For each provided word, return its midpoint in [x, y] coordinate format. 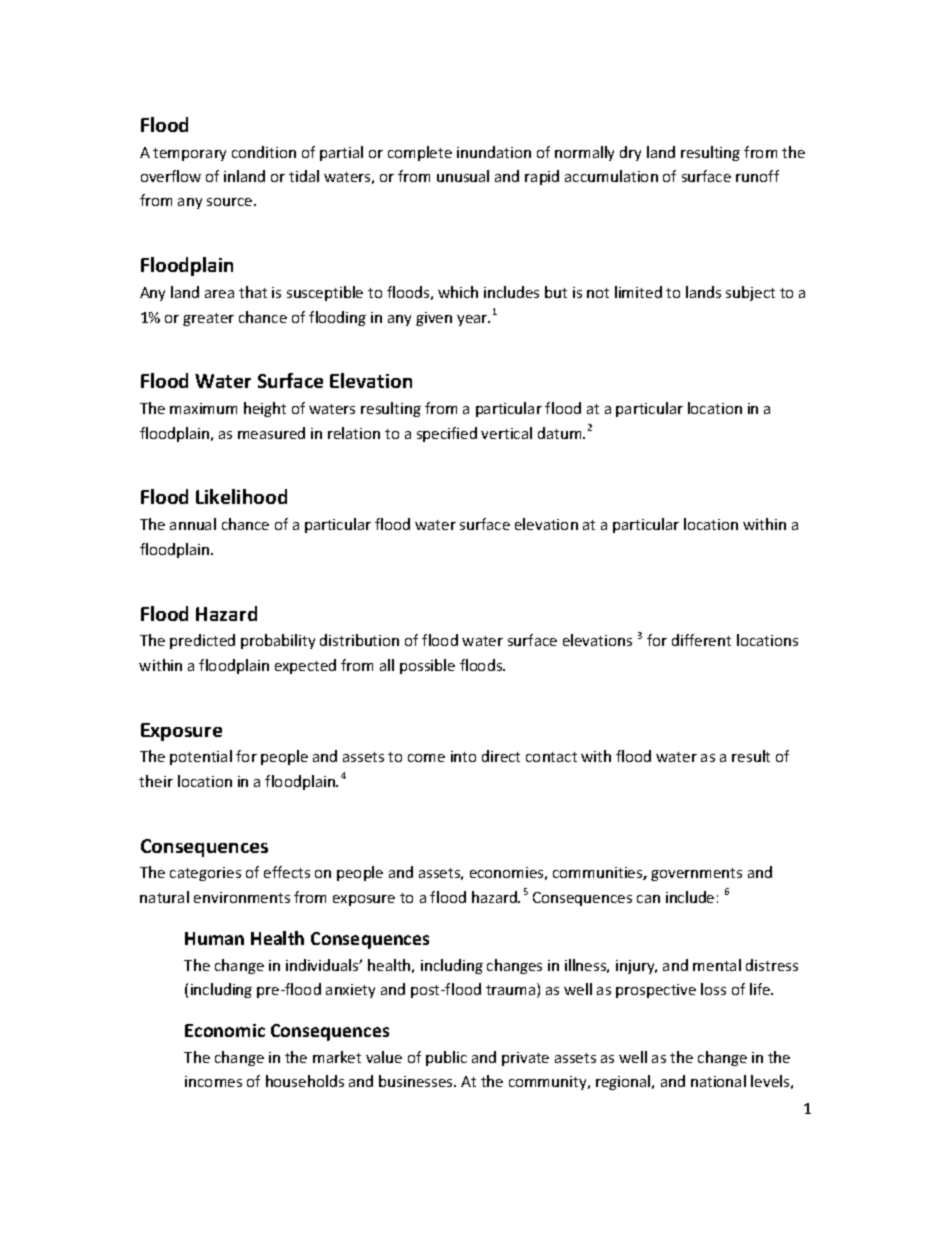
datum [561, 433]
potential [201, 757]
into [463, 756]
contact [551, 757]
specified [447, 434]
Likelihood [241, 496]
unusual [463, 176]
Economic [225, 1030]
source [231, 202]
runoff [757, 176]
